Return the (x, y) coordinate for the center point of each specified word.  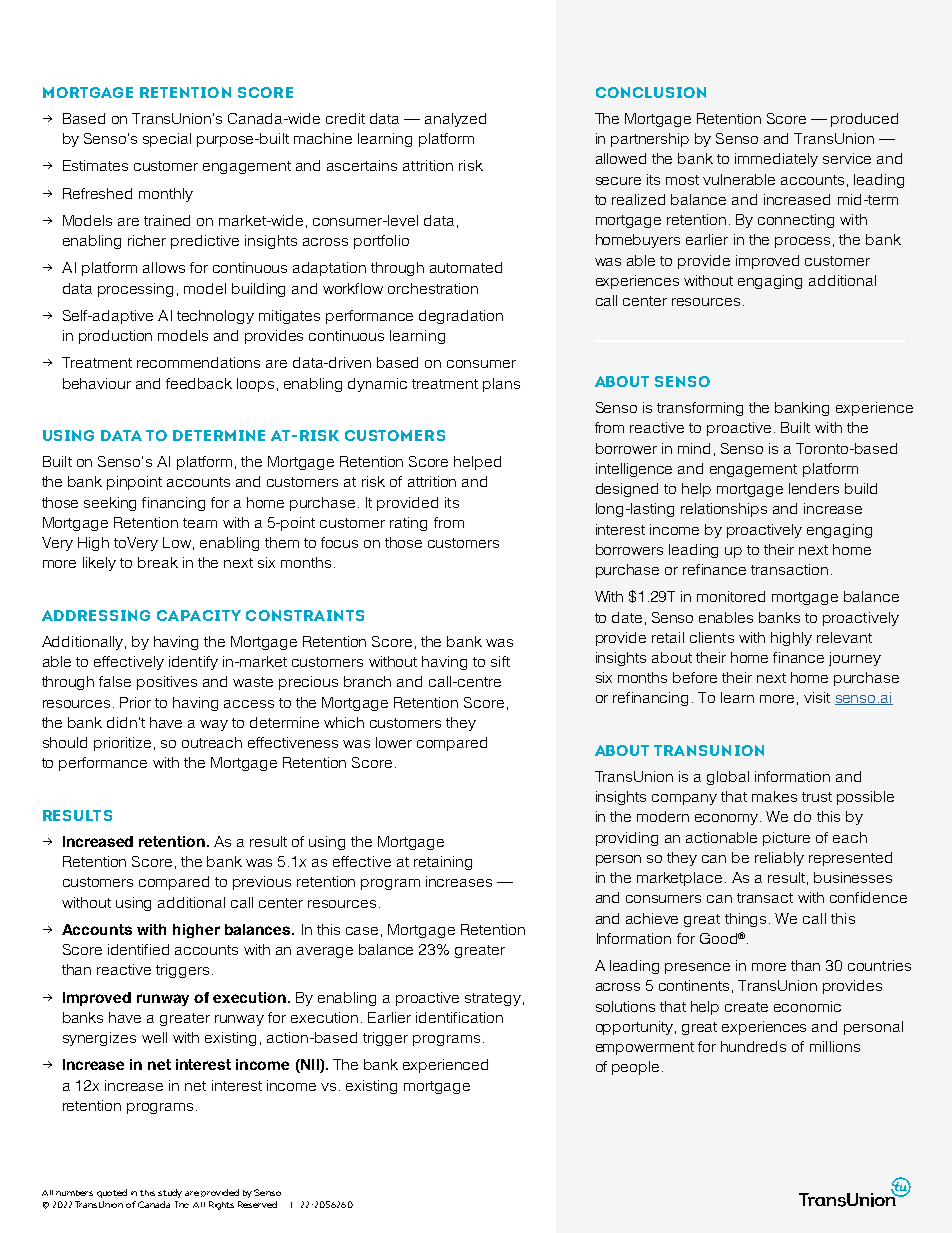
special (167, 140)
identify (193, 663)
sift (500, 661)
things (745, 920)
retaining (443, 863)
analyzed (455, 120)
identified (138, 949)
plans (501, 385)
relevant (844, 637)
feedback (199, 383)
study (170, 1193)
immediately (776, 160)
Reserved (257, 1204)
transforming (700, 409)
